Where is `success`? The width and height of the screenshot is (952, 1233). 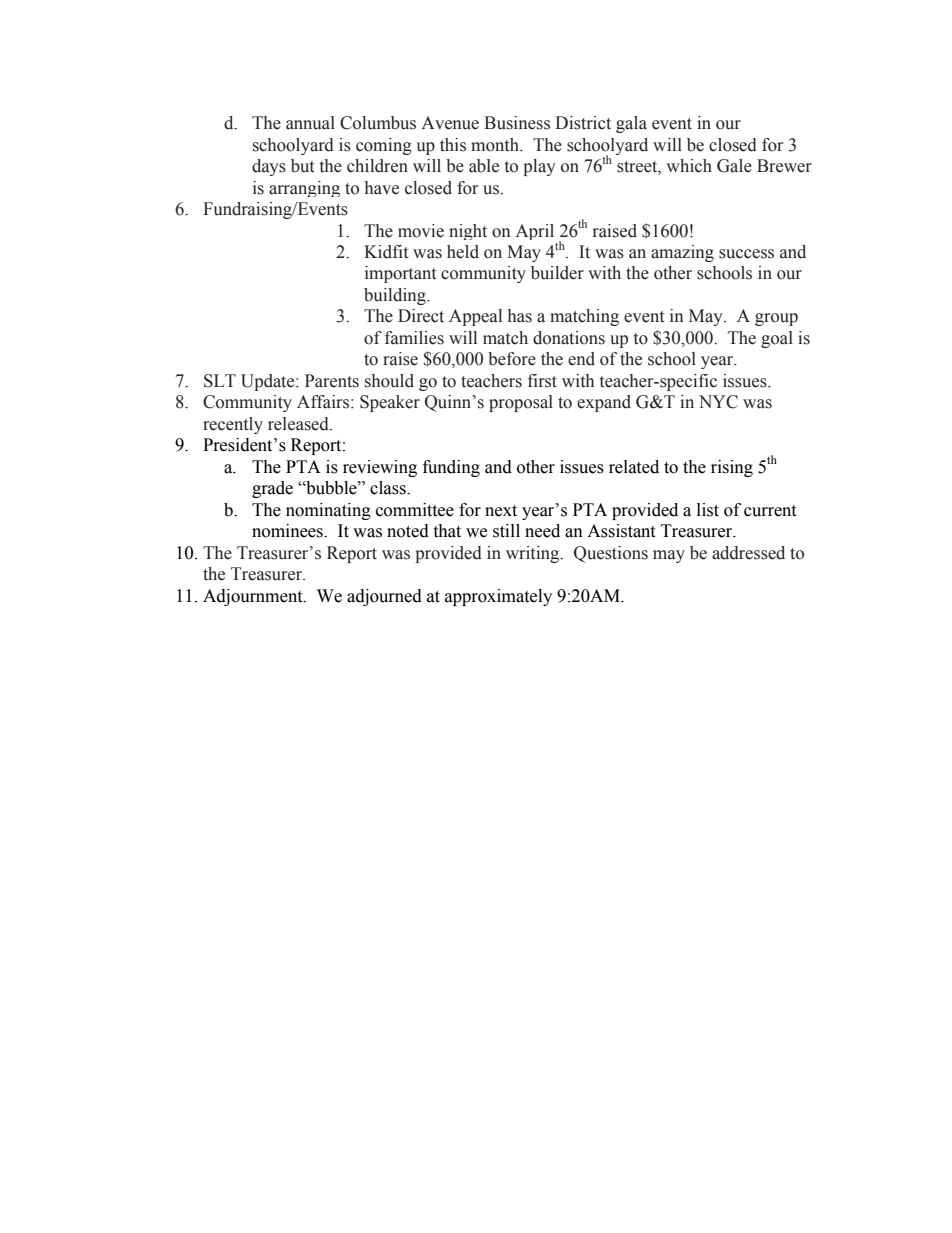 success is located at coordinates (746, 254).
